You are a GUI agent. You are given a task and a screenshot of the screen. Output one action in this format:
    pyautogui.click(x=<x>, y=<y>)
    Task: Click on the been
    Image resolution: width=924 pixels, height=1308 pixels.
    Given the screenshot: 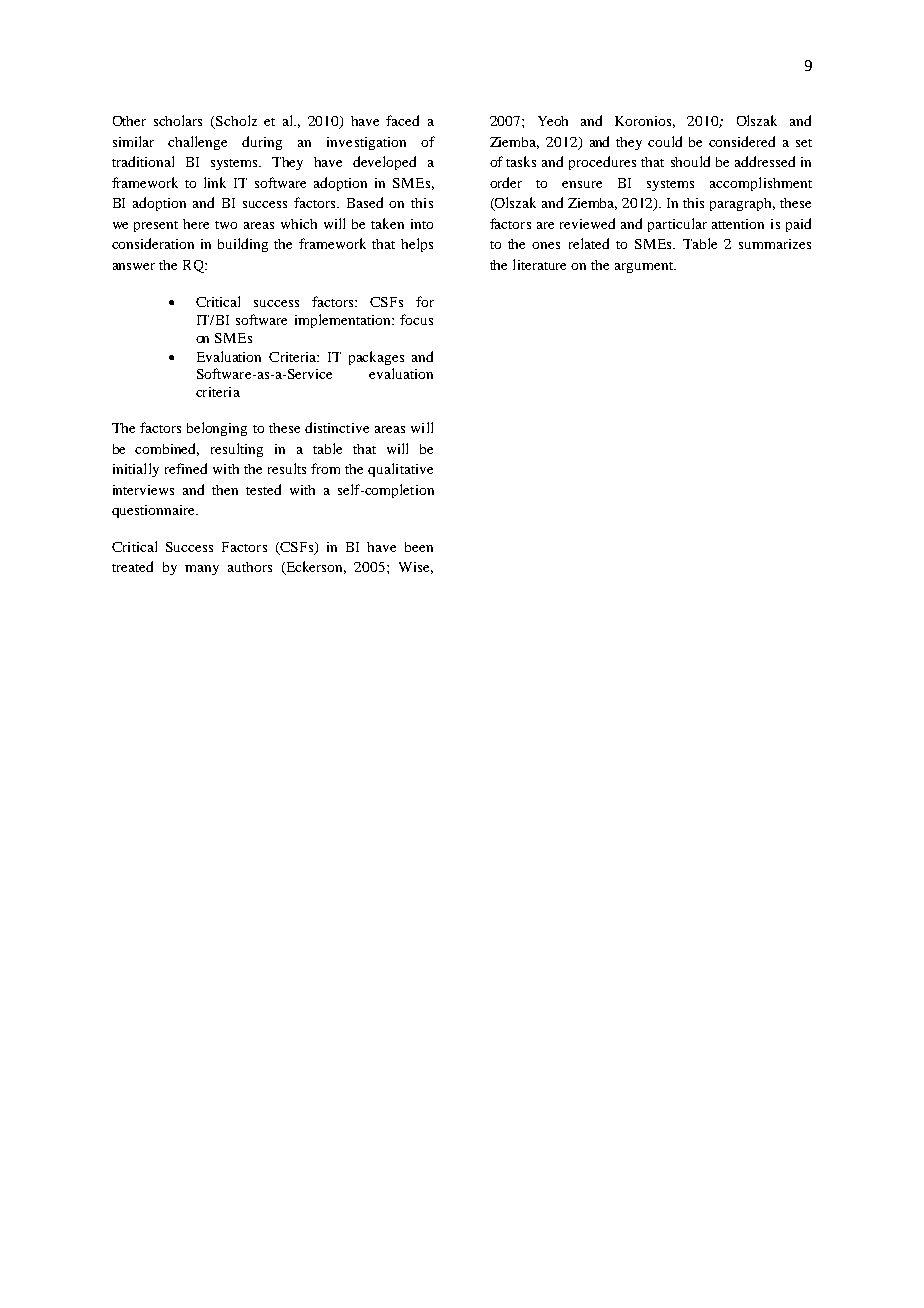 What is the action you would take?
    pyautogui.click(x=419, y=547)
